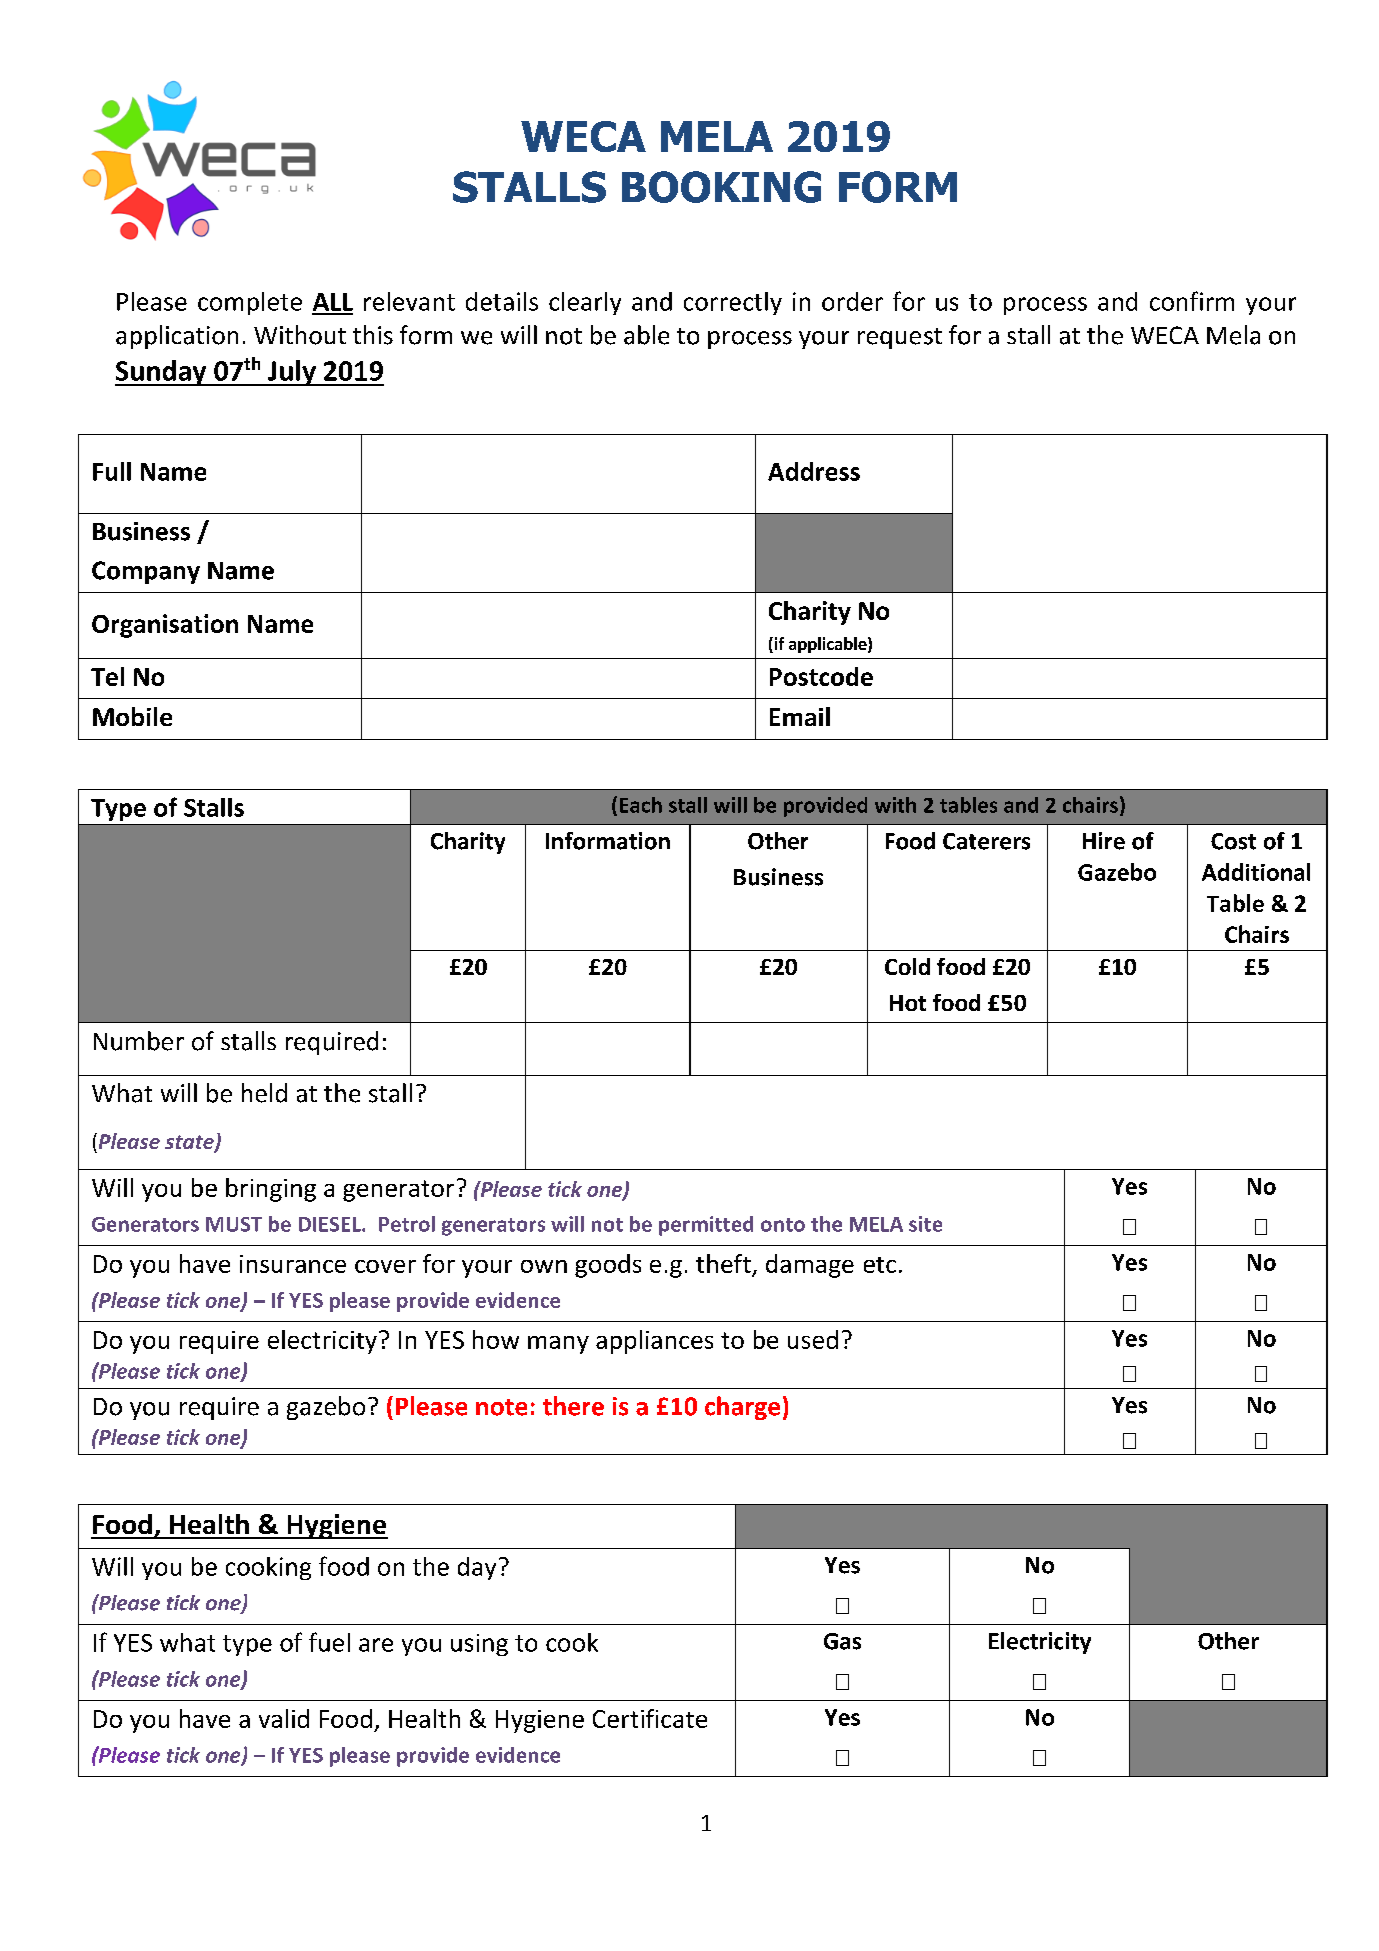  What do you see at coordinates (284, 1718) in the screenshot?
I see `valid` at bounding box center [284, 1718].
